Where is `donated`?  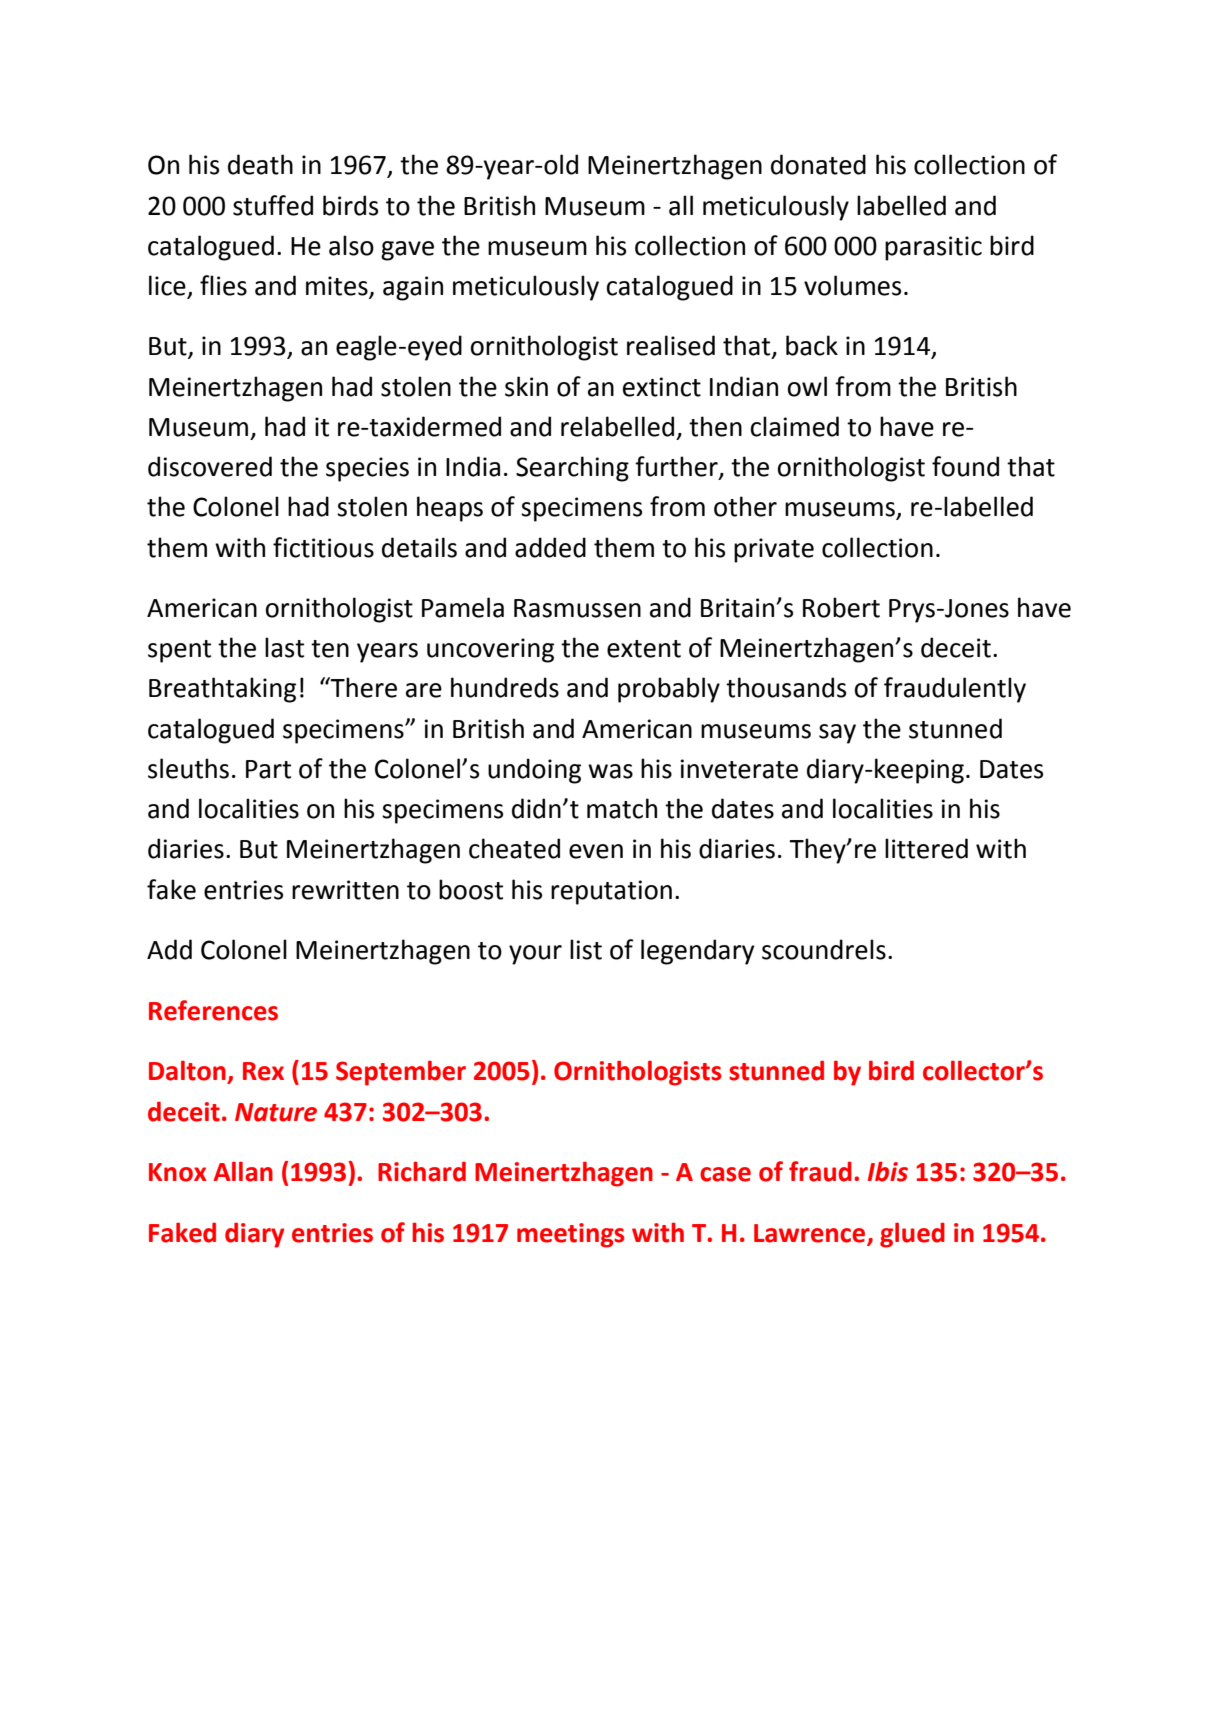 donated is located at coordinates (818, 164).
